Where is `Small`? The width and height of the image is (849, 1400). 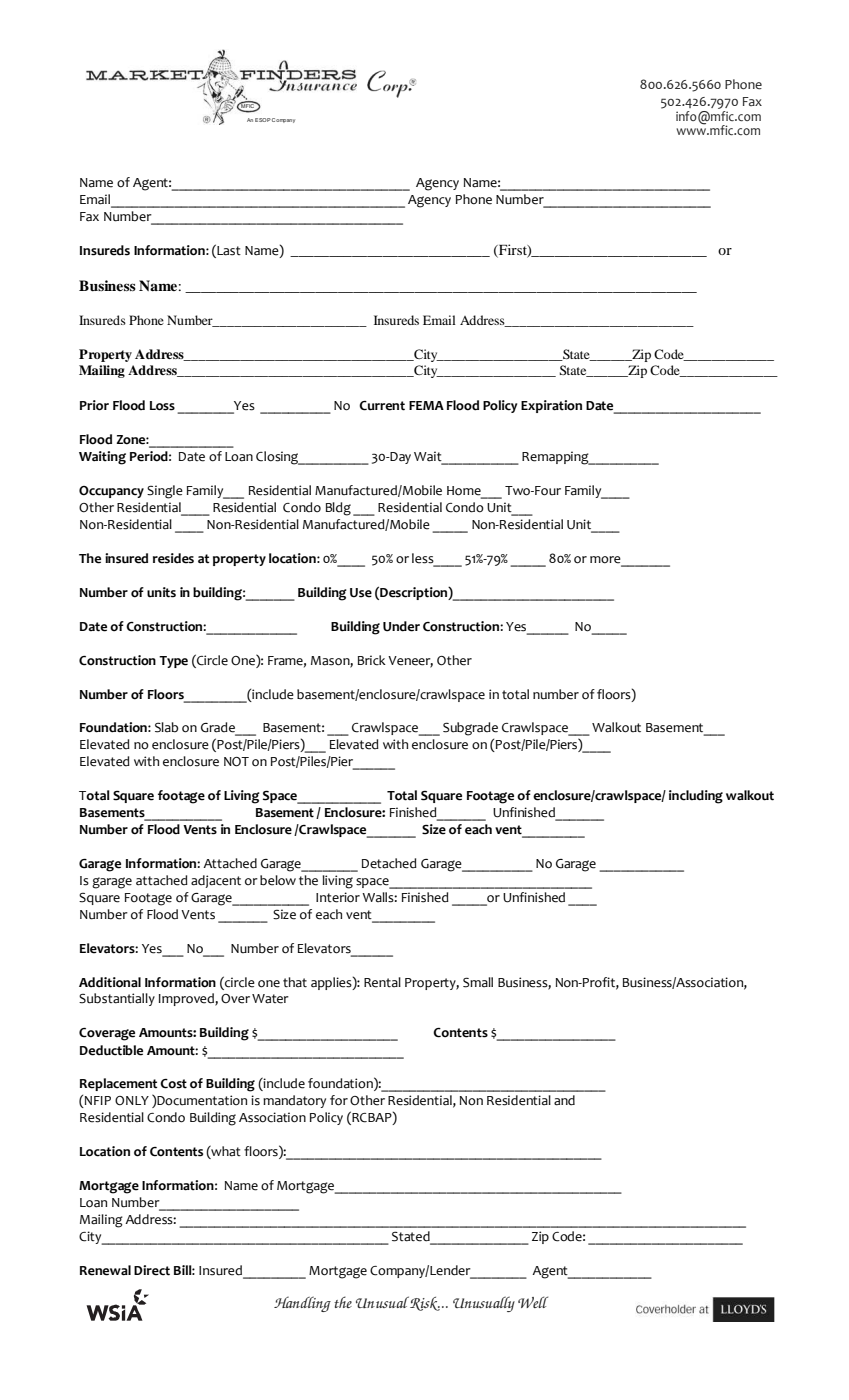
Small is located at coordinates (478, 982).
